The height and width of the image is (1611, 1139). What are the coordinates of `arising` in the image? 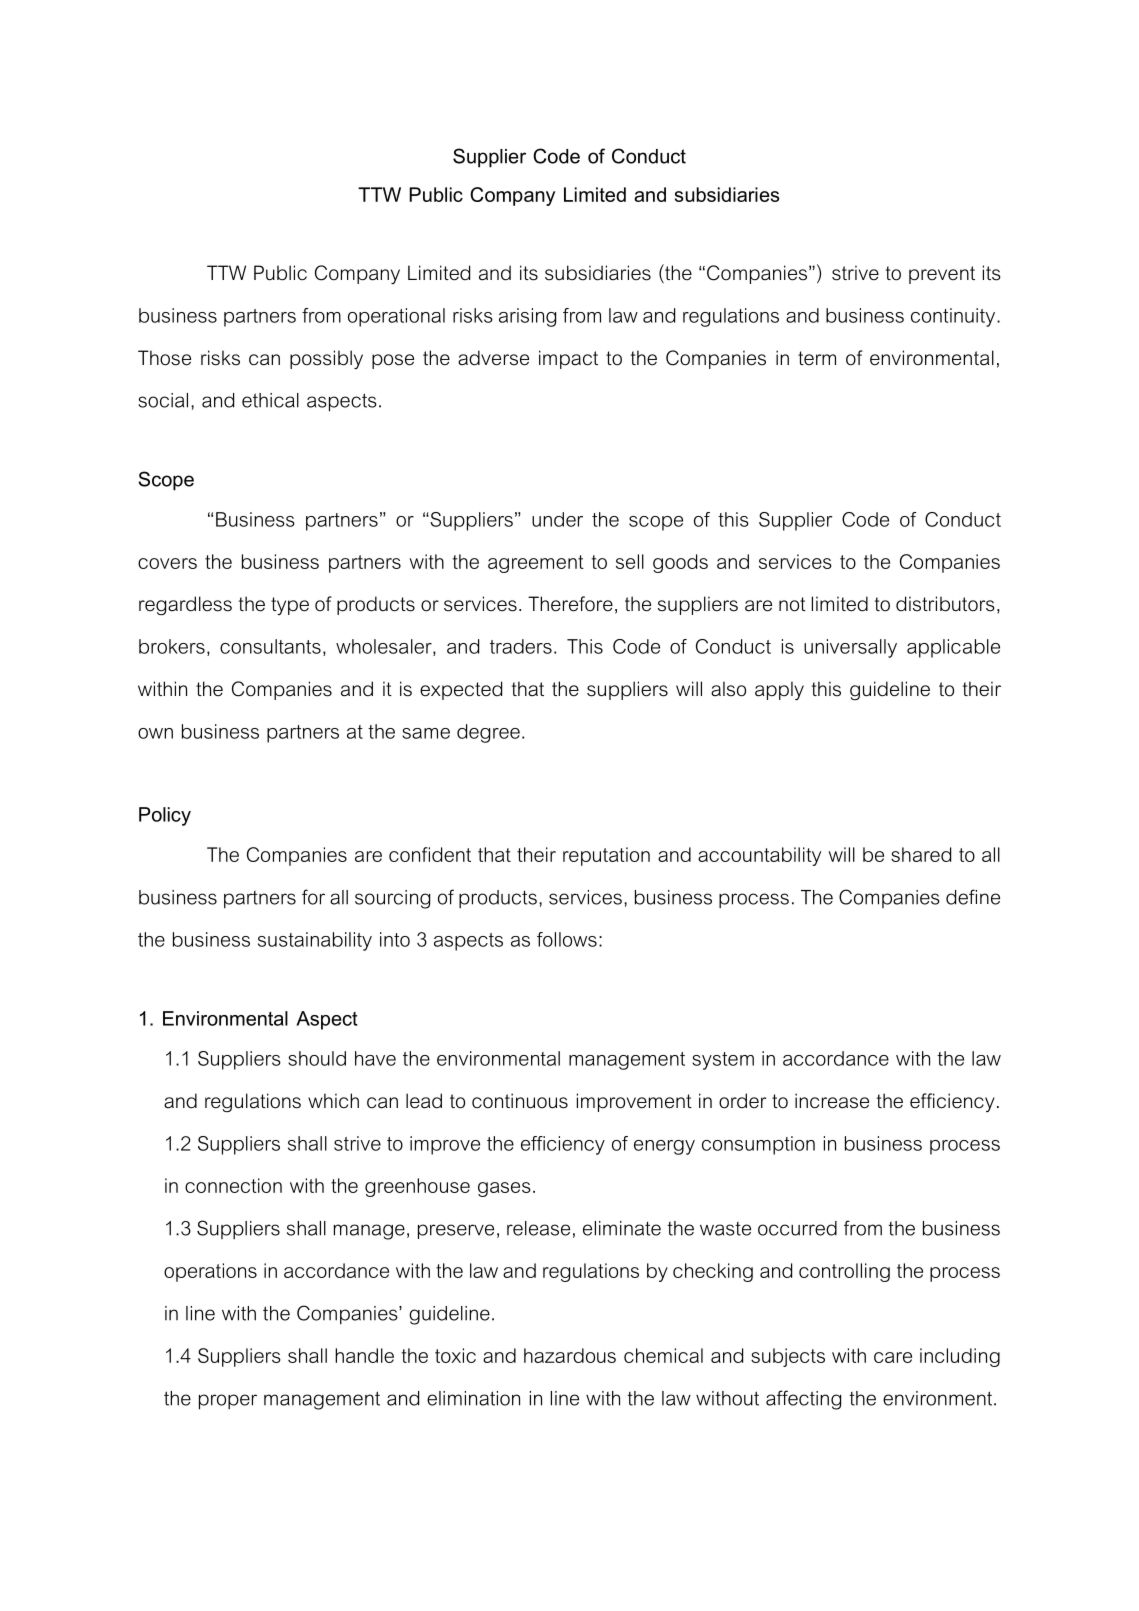 It's located at (527, 317).
